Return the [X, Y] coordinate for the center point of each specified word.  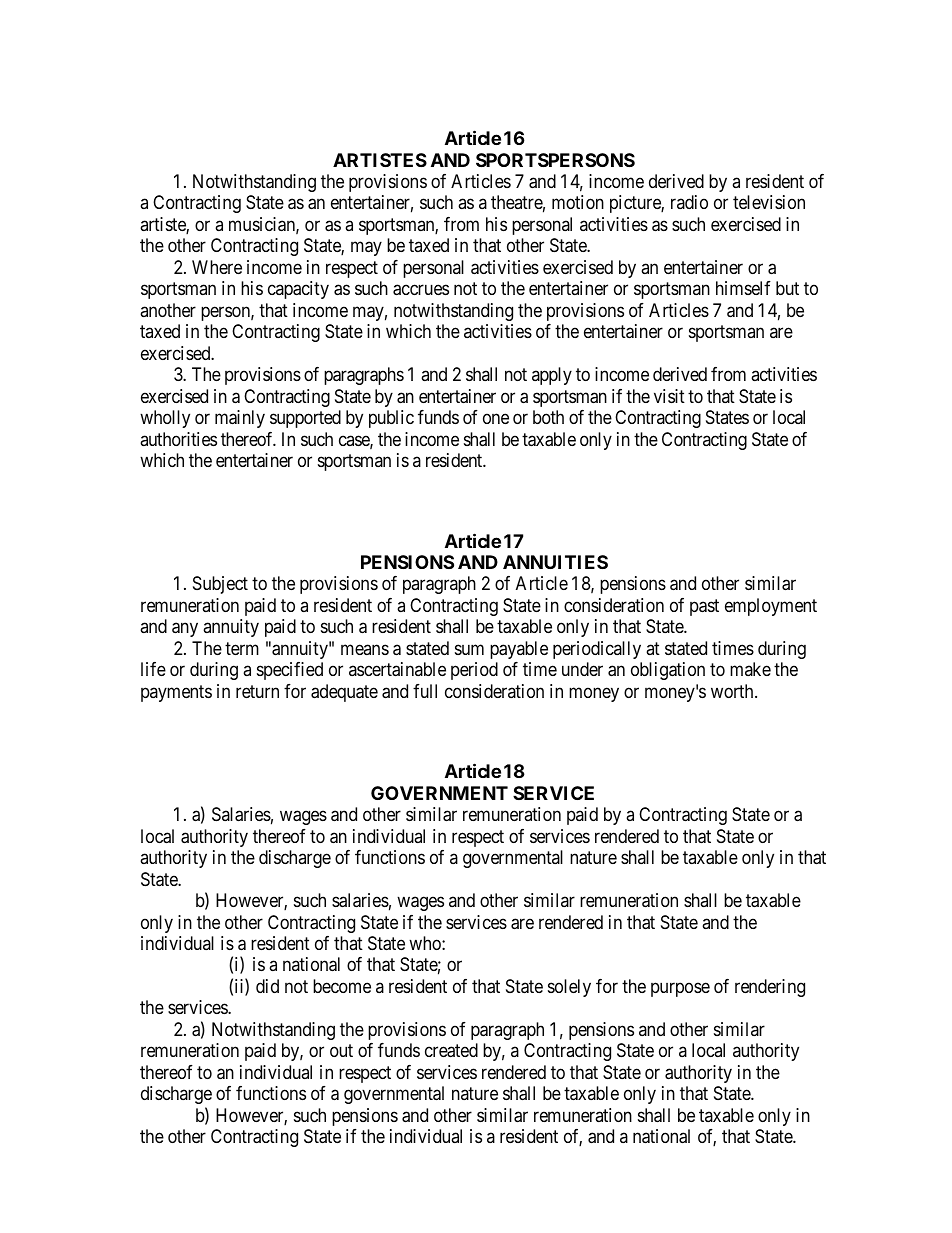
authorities [178, 439]
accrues [421, 290]
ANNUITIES [555, 562]
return [257, 691]
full [425, 691]
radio [689, 202]
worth [733, 691]
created [451, 1050]
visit [669, 396]
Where [217, 267]
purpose [680, 989]
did [267, 986]
